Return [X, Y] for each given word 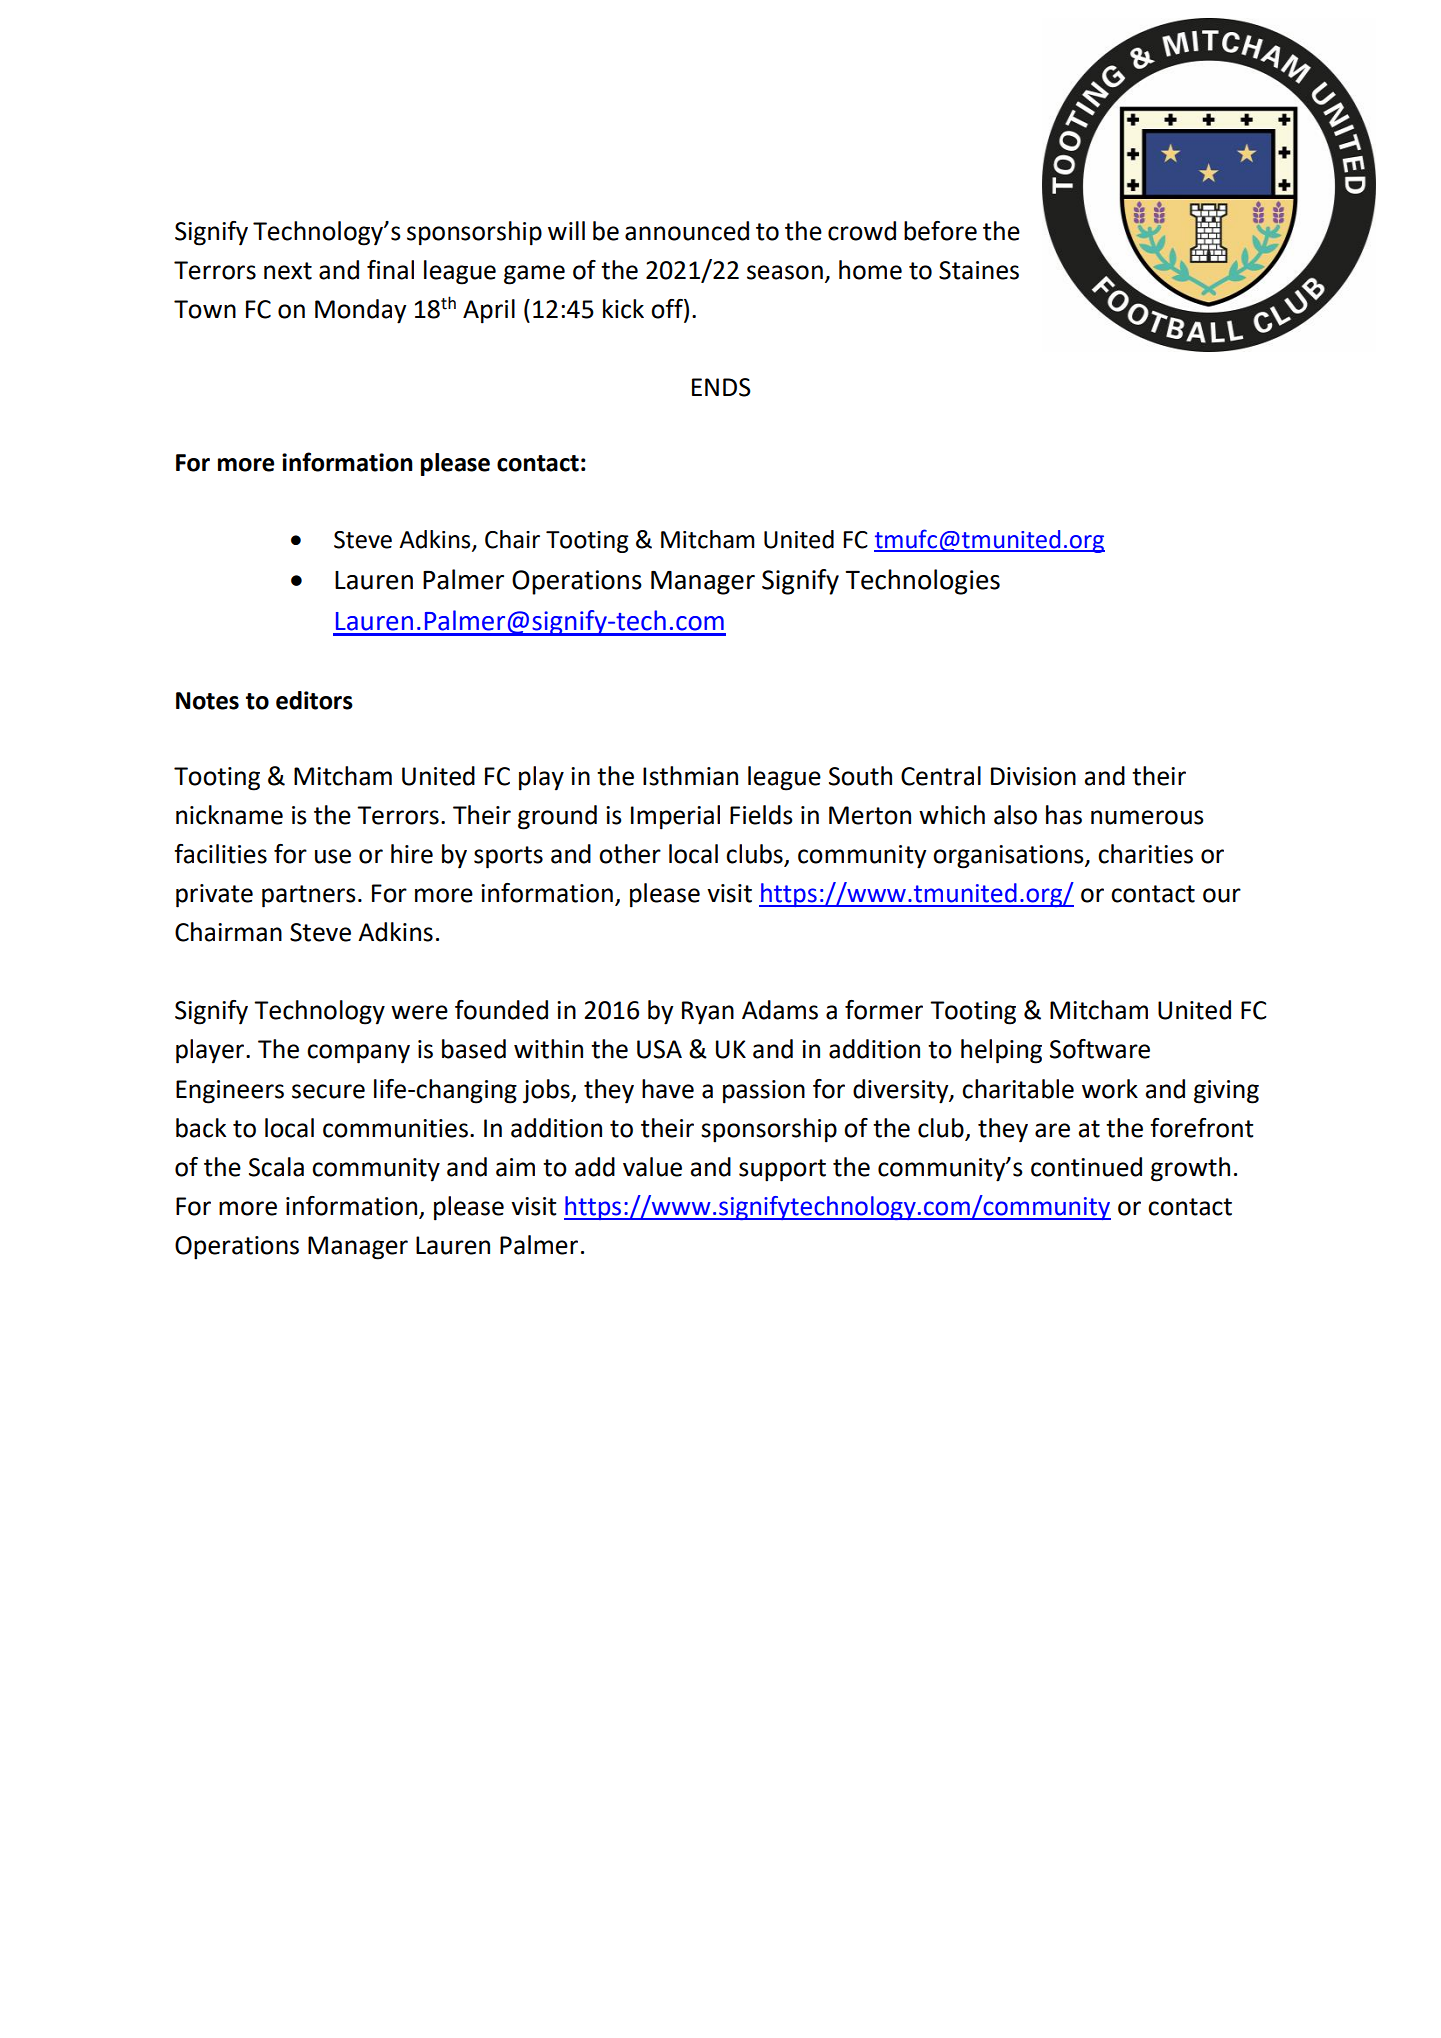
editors [314, 700]
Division [1033, 776]
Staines [979, 270]
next [288, 271]
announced [687, 231]
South [860, 776]
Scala [276, 1167]
